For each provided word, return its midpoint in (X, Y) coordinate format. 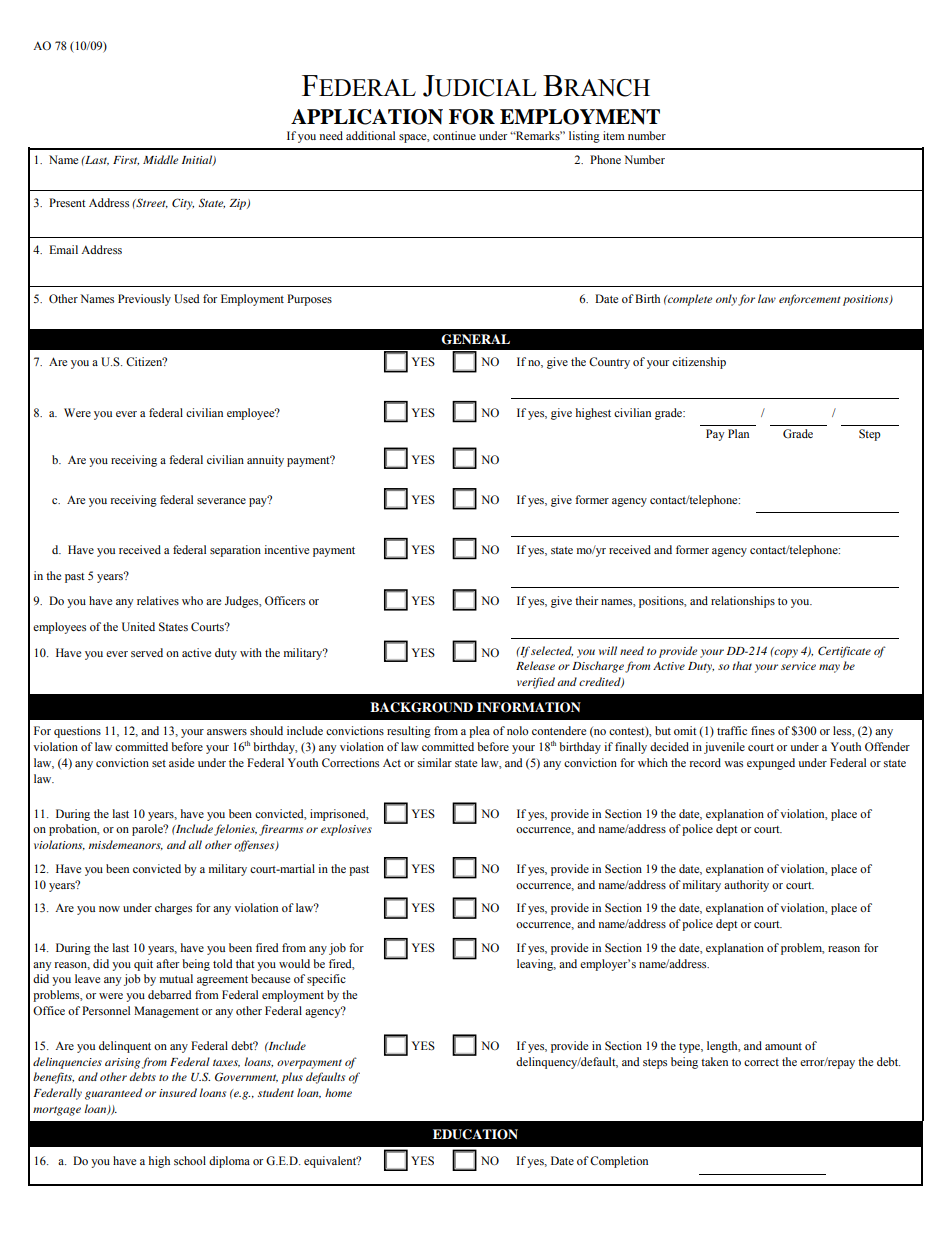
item (614, 135)
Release (535, 665)
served (147, 652)
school (190, 1160)
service (798, 666)
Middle (160, 159)
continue (454, 135)
